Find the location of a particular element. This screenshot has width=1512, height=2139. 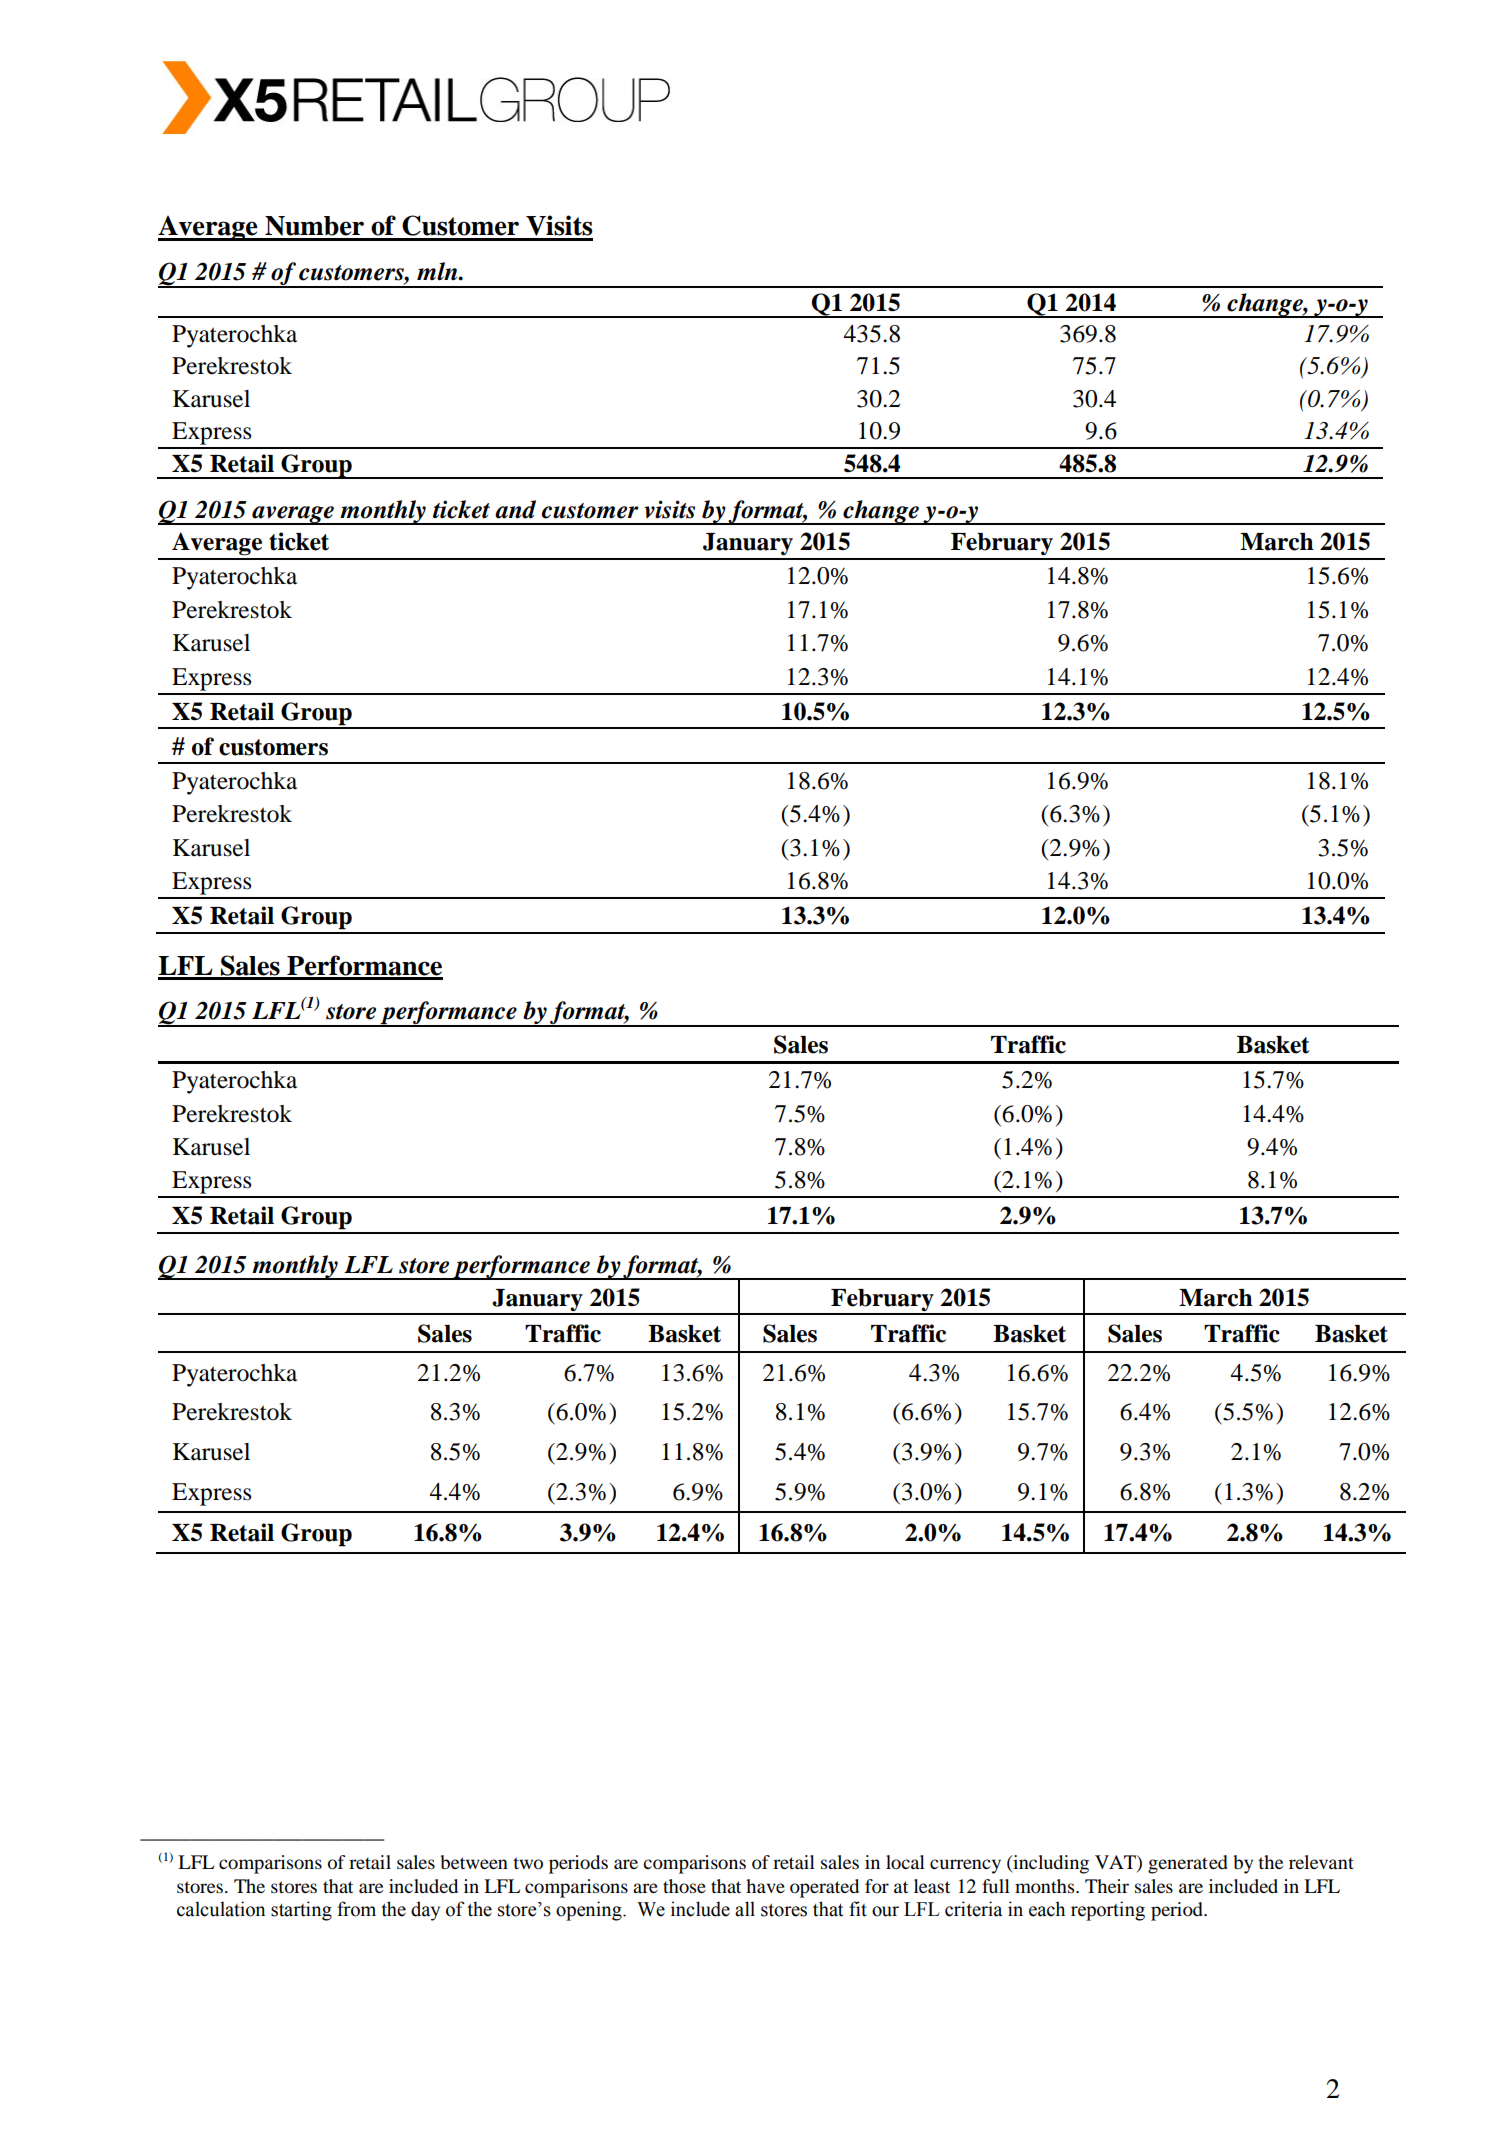

starting is located at coordinates (301, 1911).
